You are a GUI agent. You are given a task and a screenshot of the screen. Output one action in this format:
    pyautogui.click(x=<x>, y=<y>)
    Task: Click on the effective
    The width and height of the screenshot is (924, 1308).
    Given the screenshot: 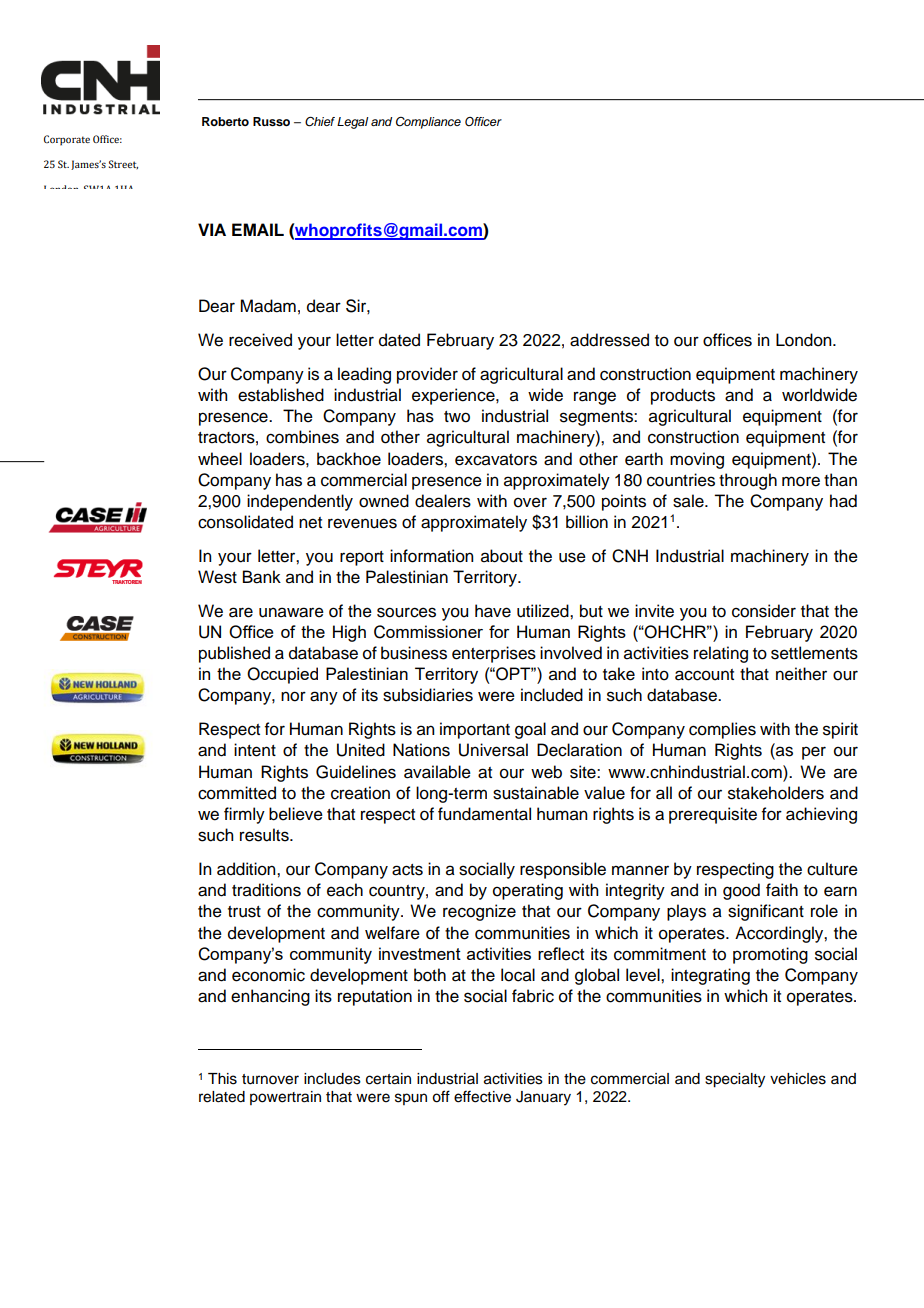 What is the action you would take?
    pyautogui.click(x=482, y=1096)
